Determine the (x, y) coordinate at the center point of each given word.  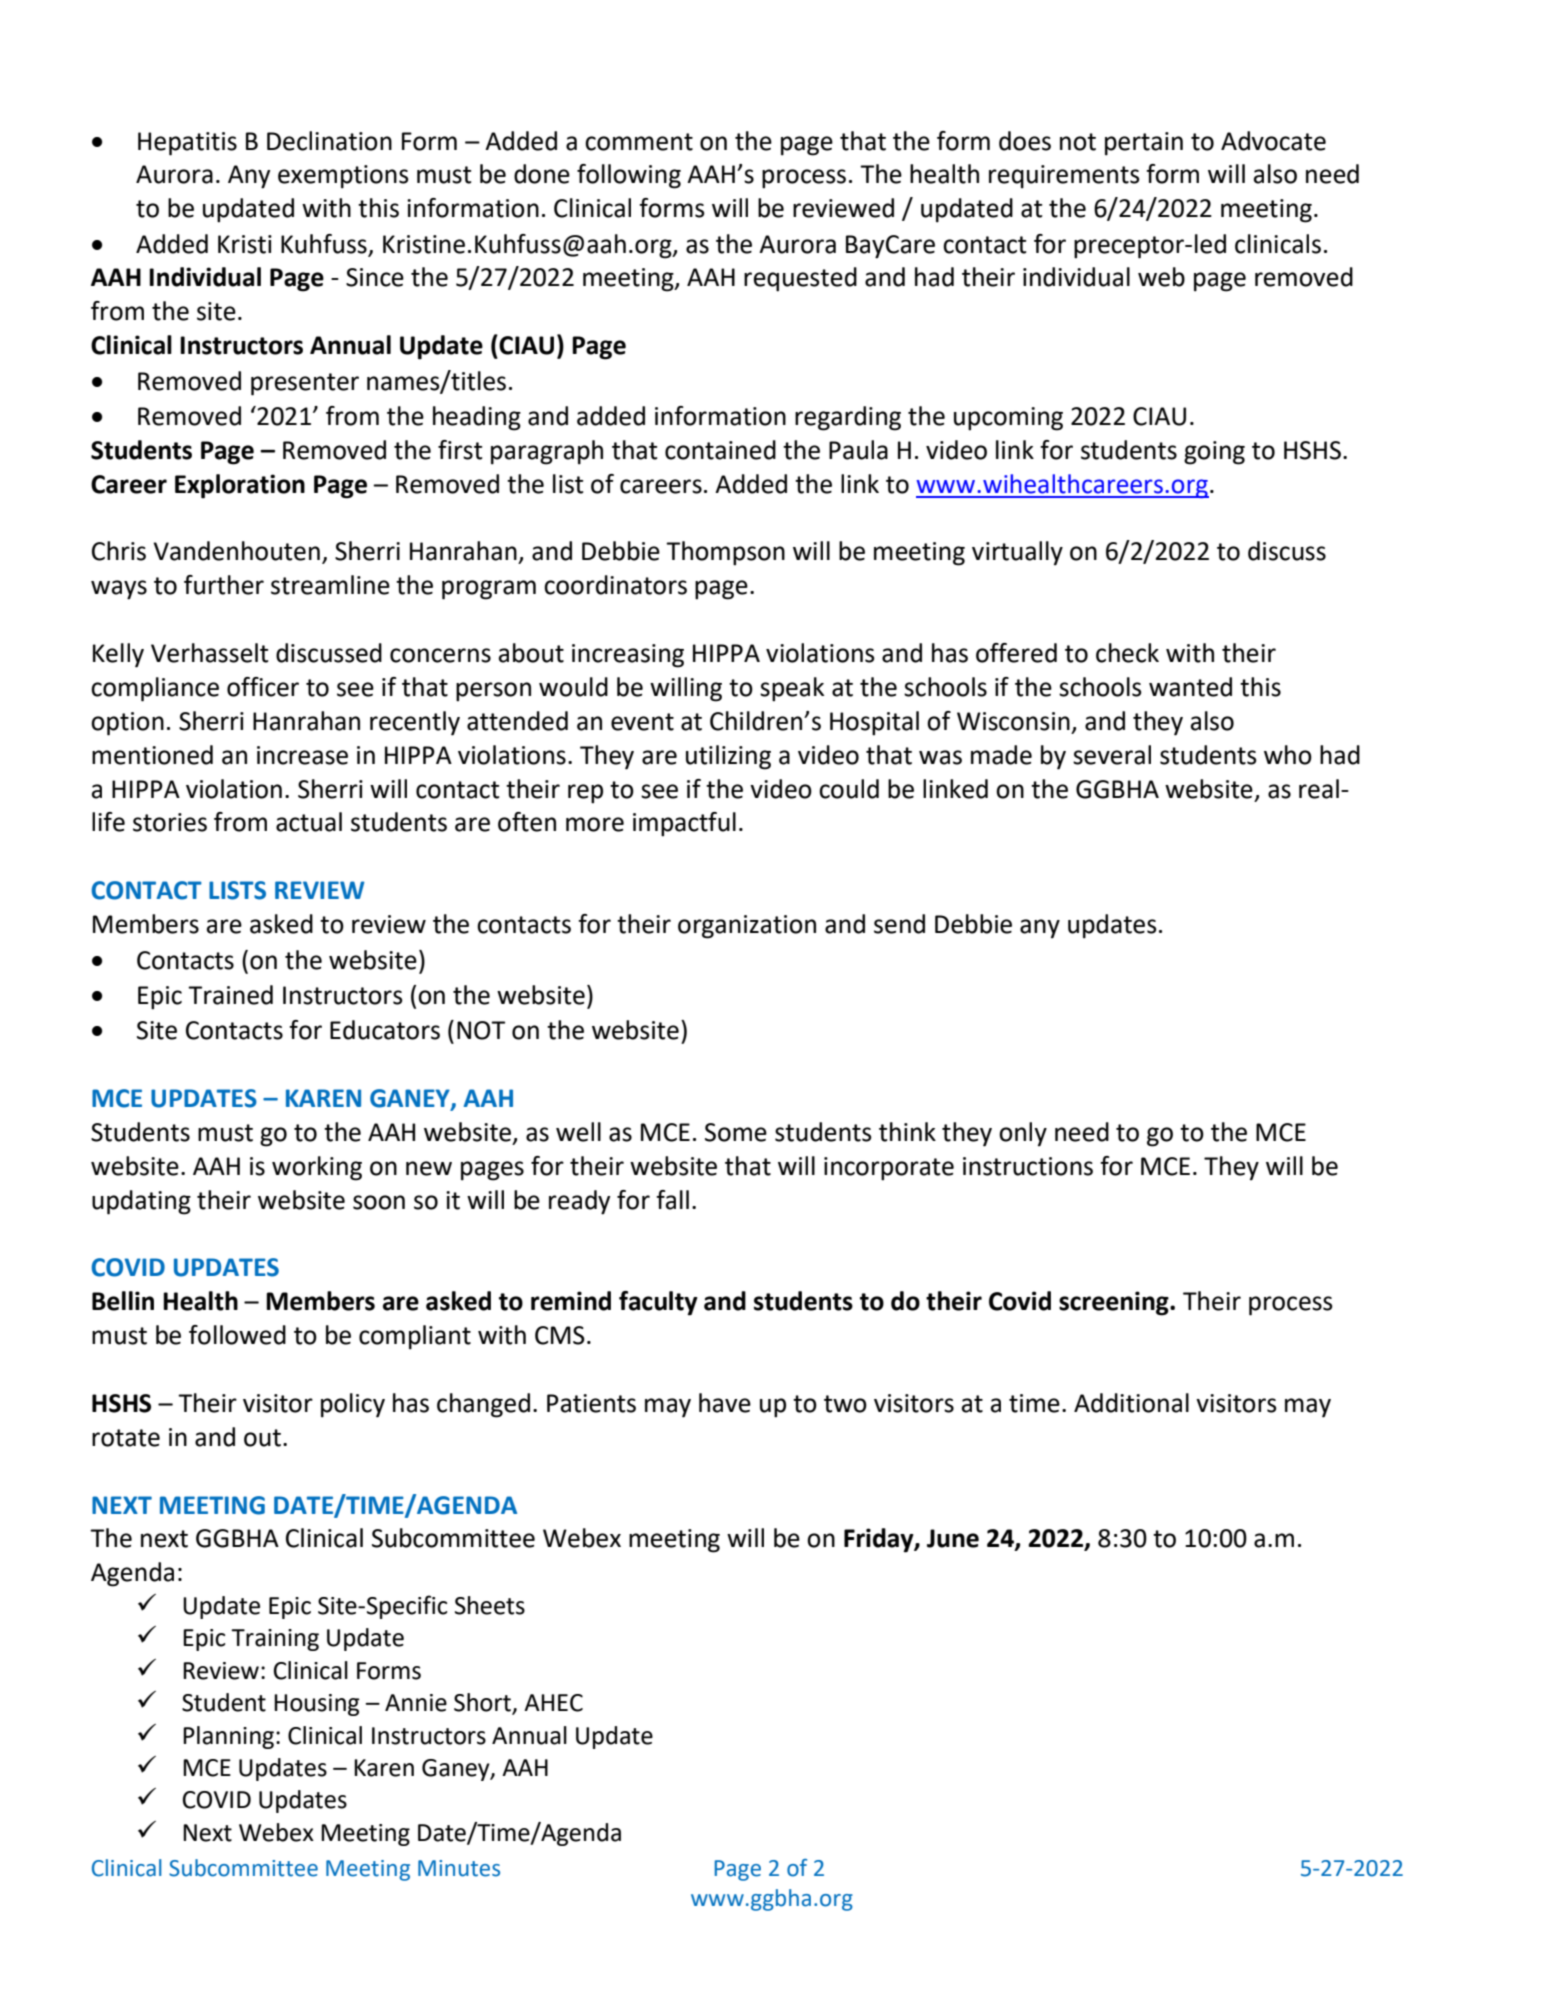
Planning (228, 1737)
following (629, 176)
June (953, 1538)
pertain (1144, 144)
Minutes (459, 1868)
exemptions (343, 177)
